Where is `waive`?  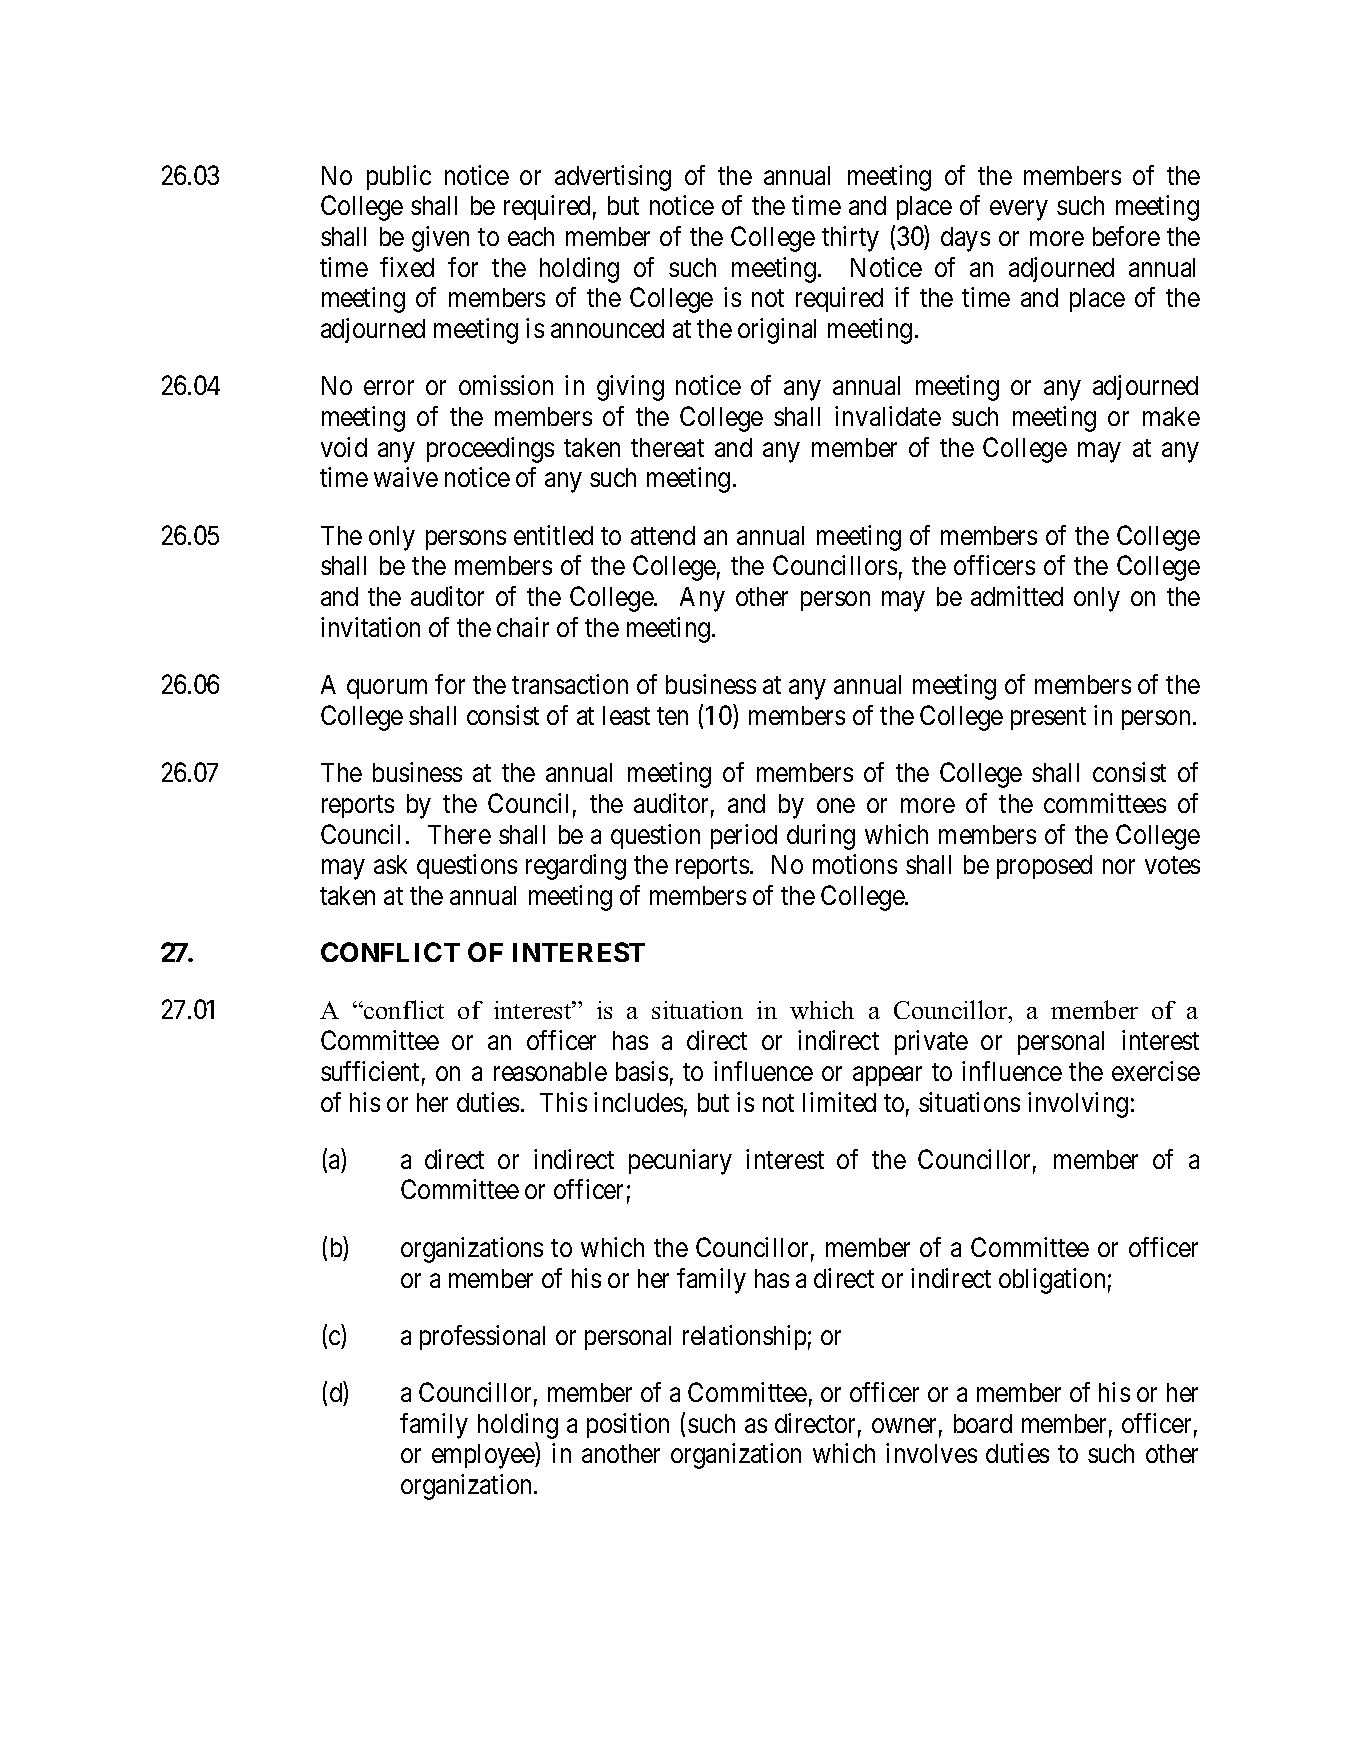 waive is located at coordinates (406, 477).
